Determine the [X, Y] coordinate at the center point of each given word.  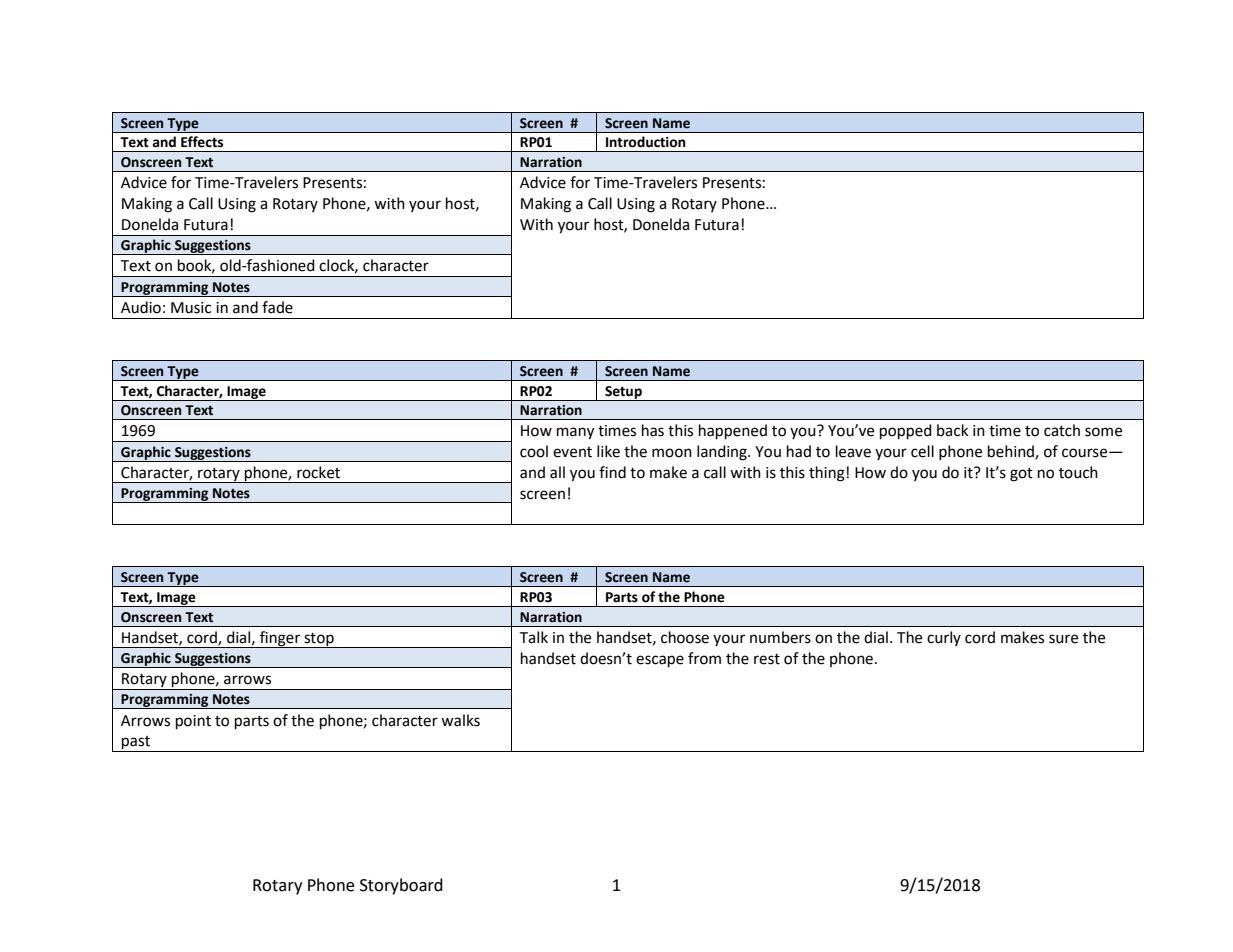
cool [534, 451]
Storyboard [401, 886]
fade [277, 307]
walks [460, 720]
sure [1063, 639]
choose [685, 637]
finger [280, 639]
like [608, 451]
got [1021, 475]
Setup [623, 393]
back [952, 430]
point [193, 722]
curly [944, 638]
